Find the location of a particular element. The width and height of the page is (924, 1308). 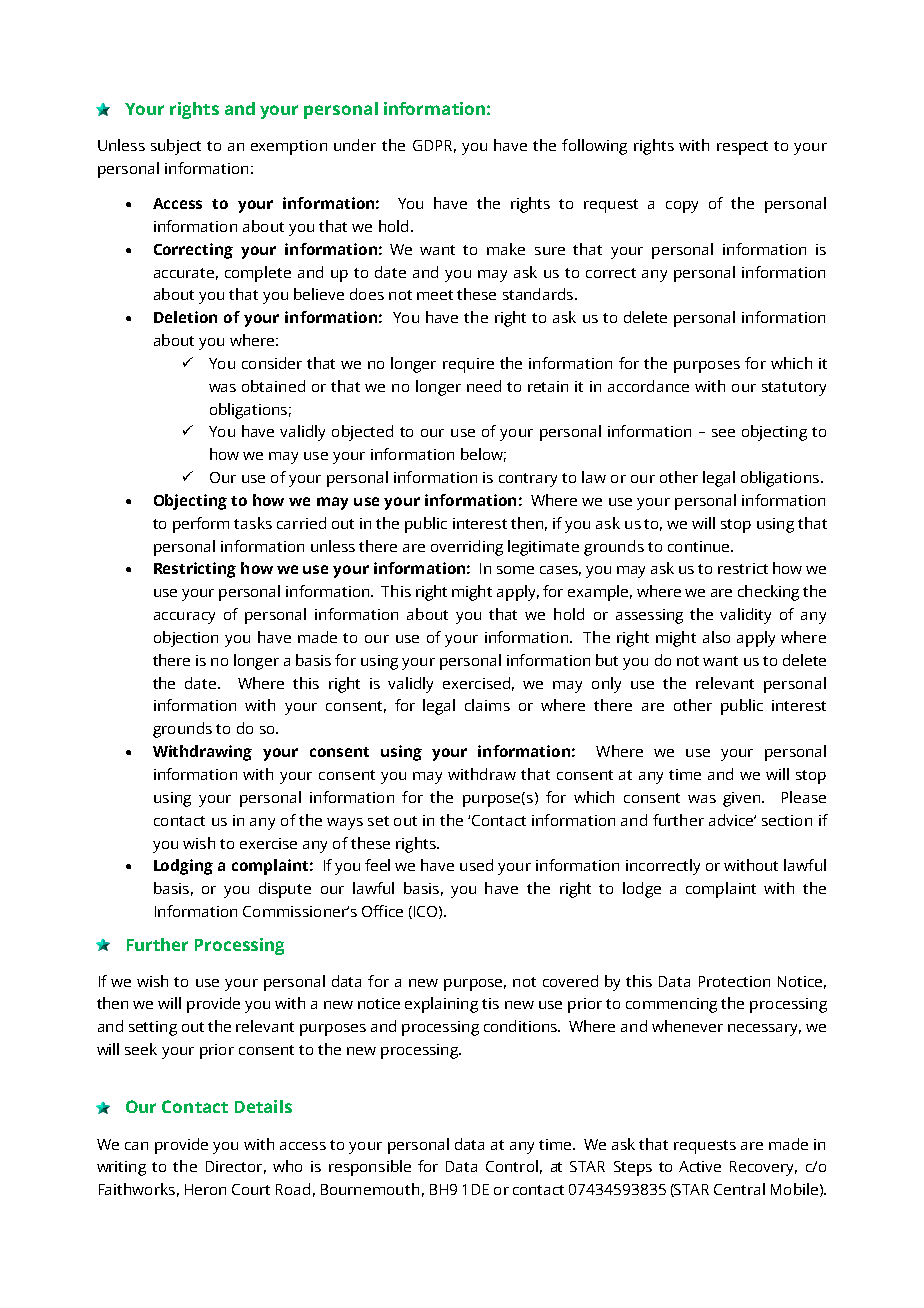

Lodging is located at coordinates (183, 867).
